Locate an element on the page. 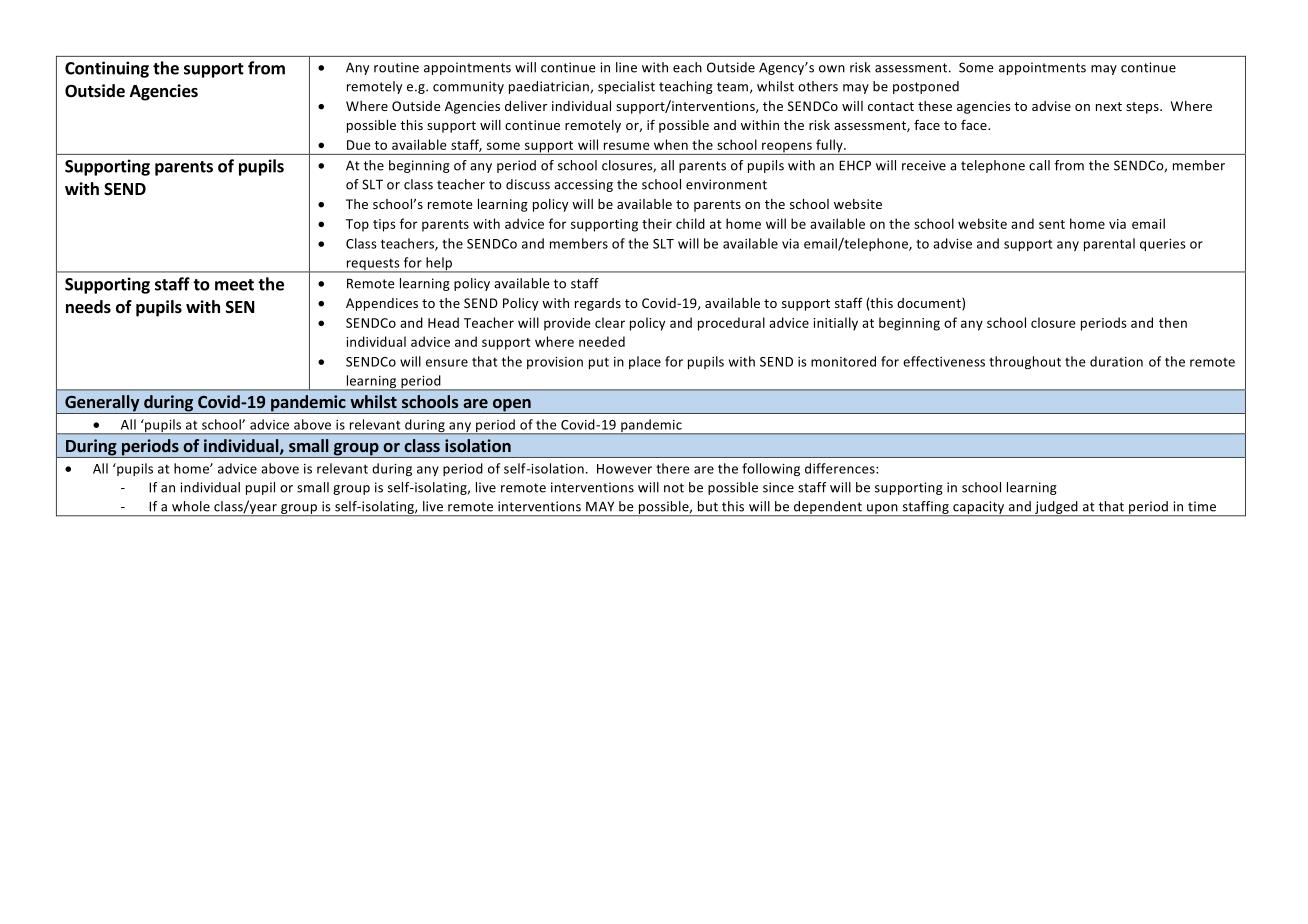 This image has height=924, width=1308. not is located at coordinates (674, 488).
